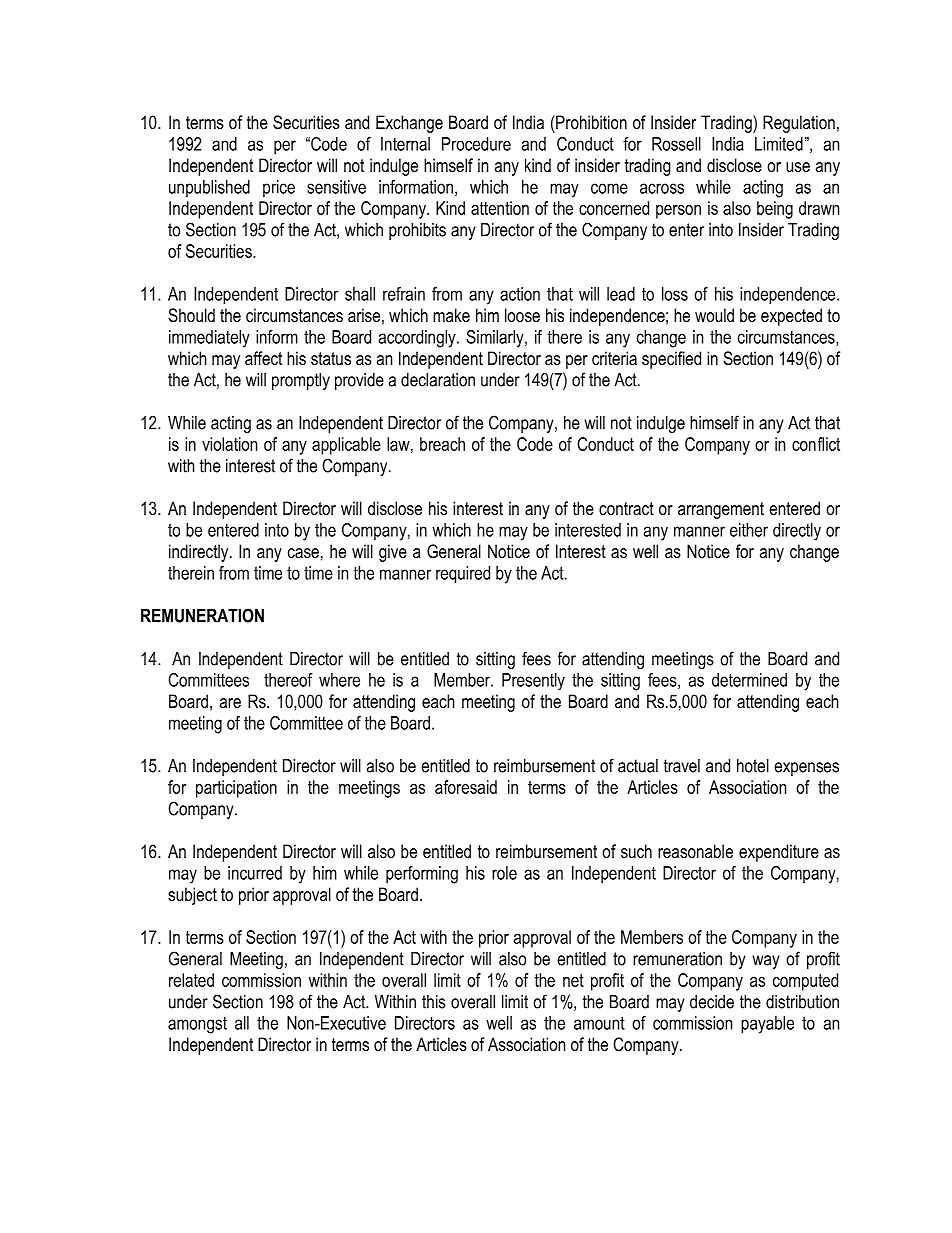 This screenshot has width=952, height=1233. I want to click on amongst, so click(197, 1025).
